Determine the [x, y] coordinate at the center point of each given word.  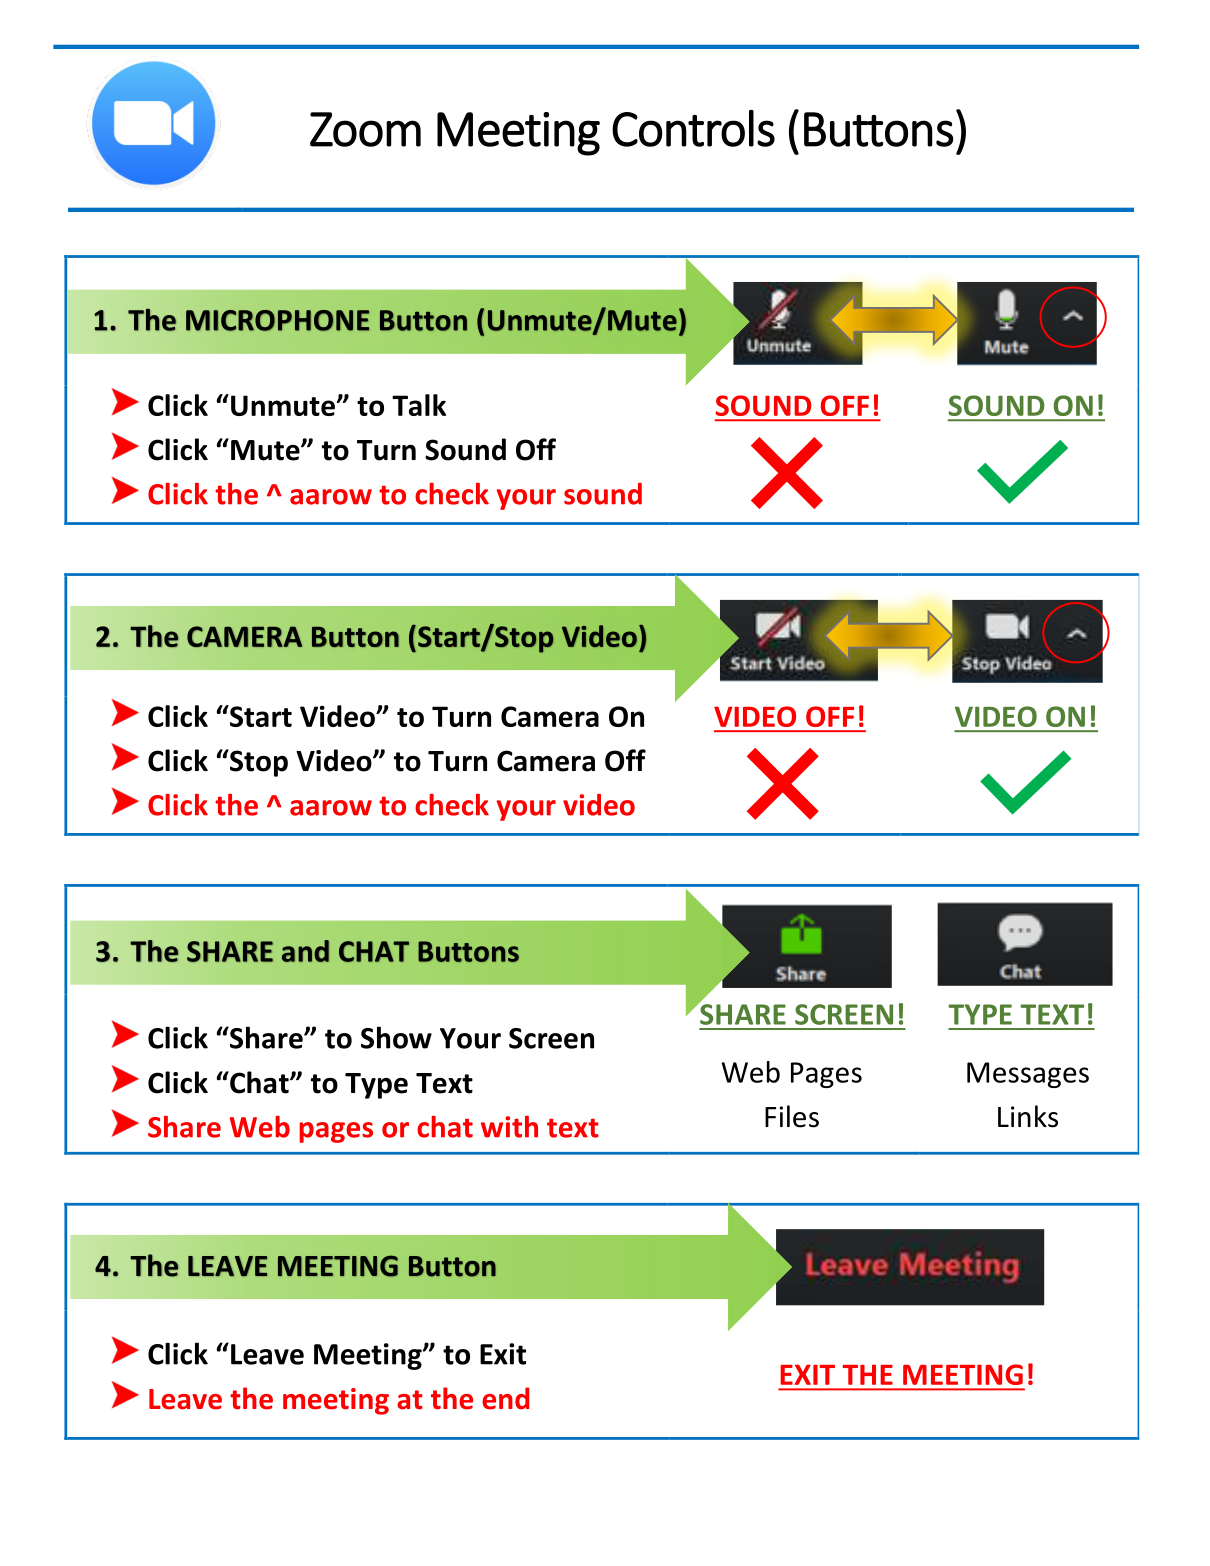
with [509, 1127]
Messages [1028, 1075]
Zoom [365, 129]
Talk [419, 405]
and [305, 951]
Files [792, 1116]
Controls [693, 128]
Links [1028, 1116]
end [505, 1398]
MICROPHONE [277, 320]
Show [396, 1037]
